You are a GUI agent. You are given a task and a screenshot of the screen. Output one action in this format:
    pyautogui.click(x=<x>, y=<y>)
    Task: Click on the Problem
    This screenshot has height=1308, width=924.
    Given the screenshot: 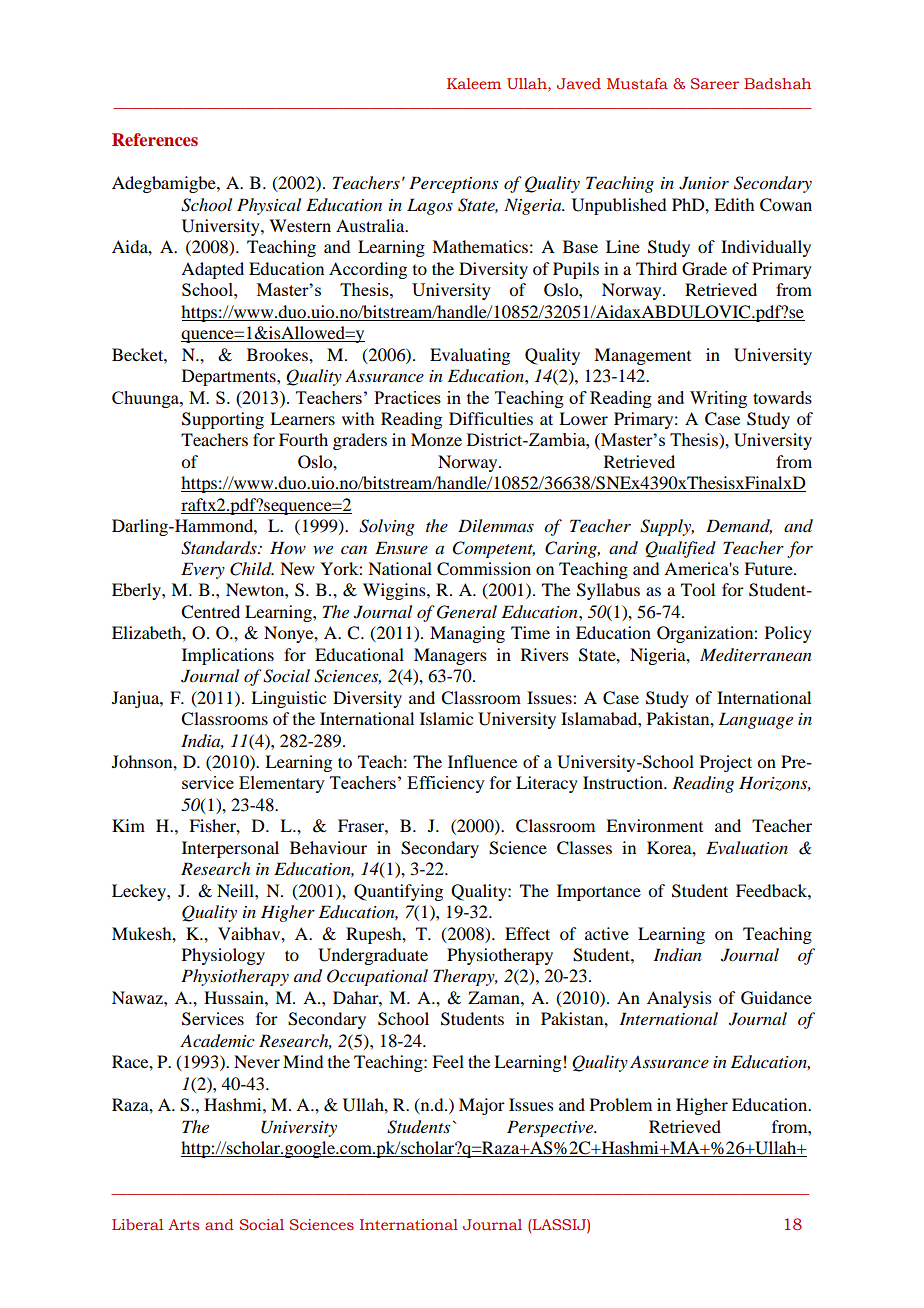 What is the action you would take?
    pyautogui.click(x=621, y=1104)
